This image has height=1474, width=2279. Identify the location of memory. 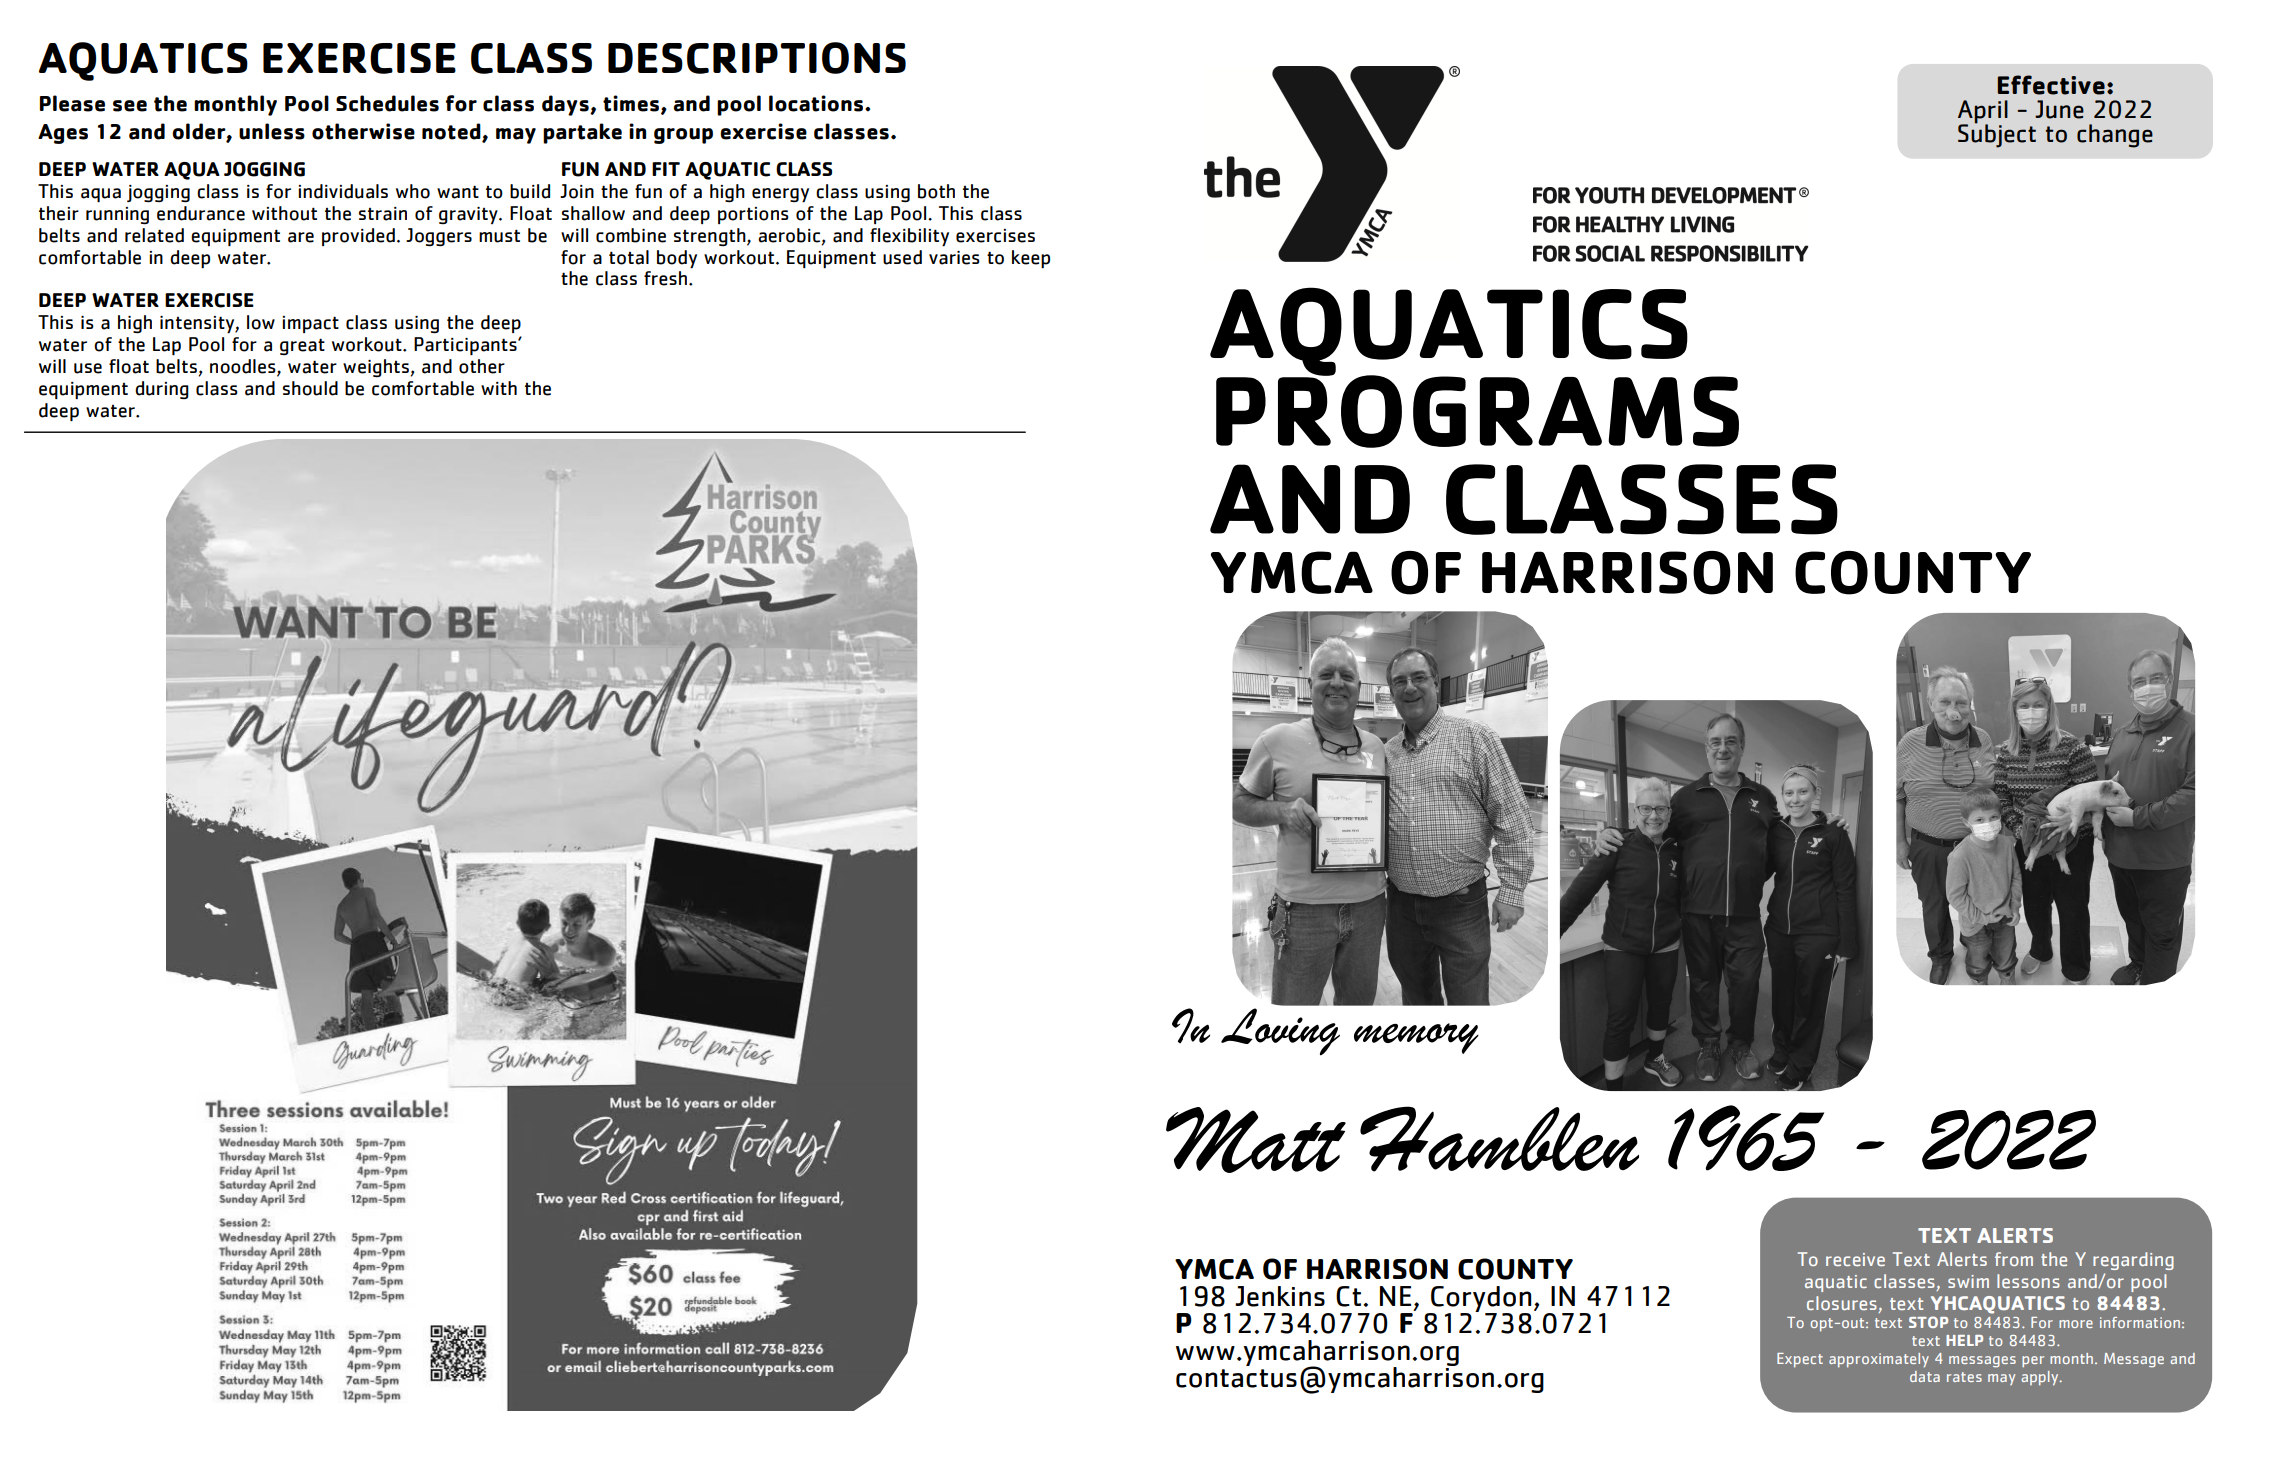
(1416, 1038).
